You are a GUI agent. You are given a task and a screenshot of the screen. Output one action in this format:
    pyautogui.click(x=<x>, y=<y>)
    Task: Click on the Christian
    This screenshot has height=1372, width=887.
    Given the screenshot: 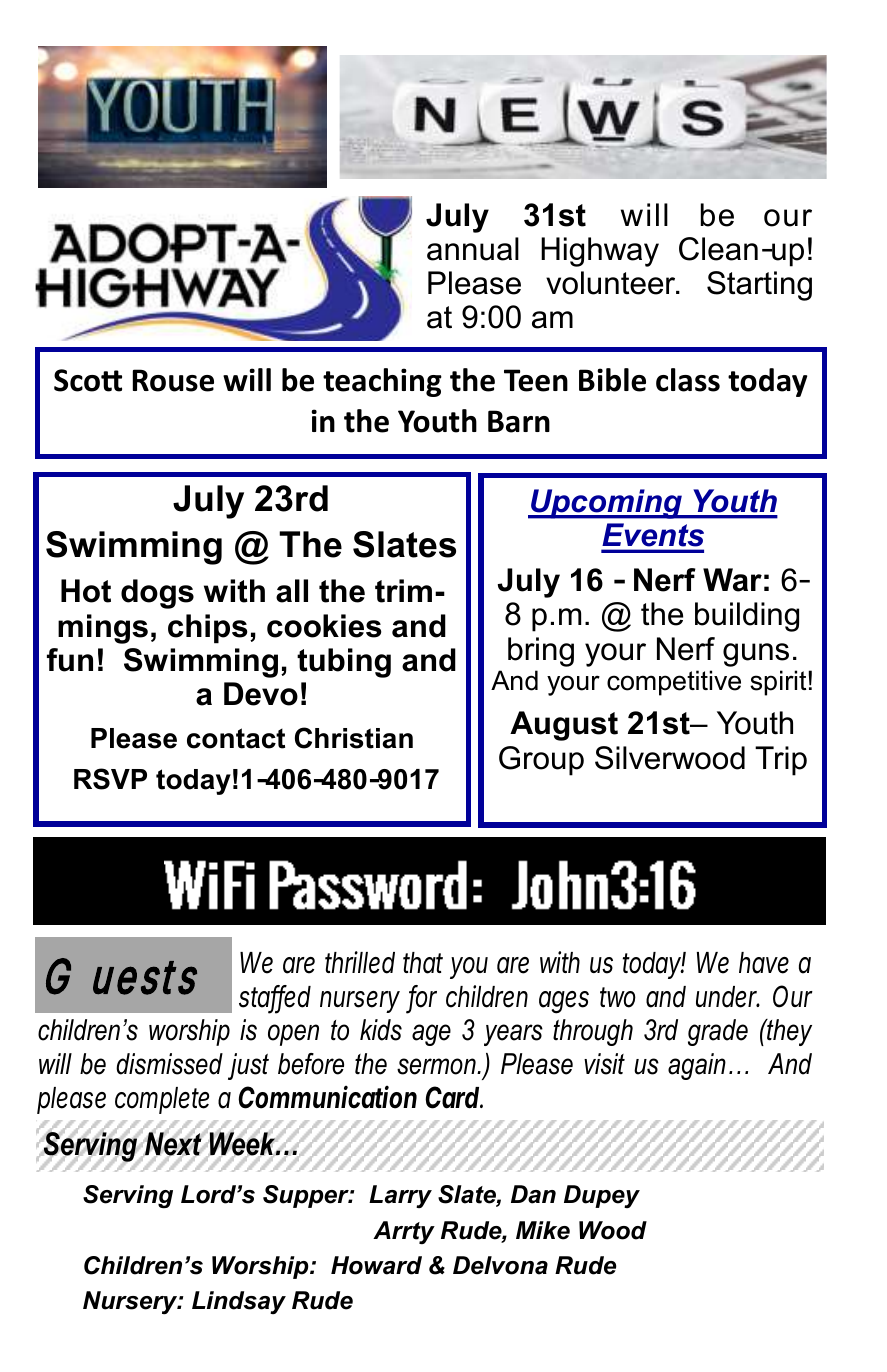 What is the action you would take?
    pyautogui.click(x=354, y=738)
